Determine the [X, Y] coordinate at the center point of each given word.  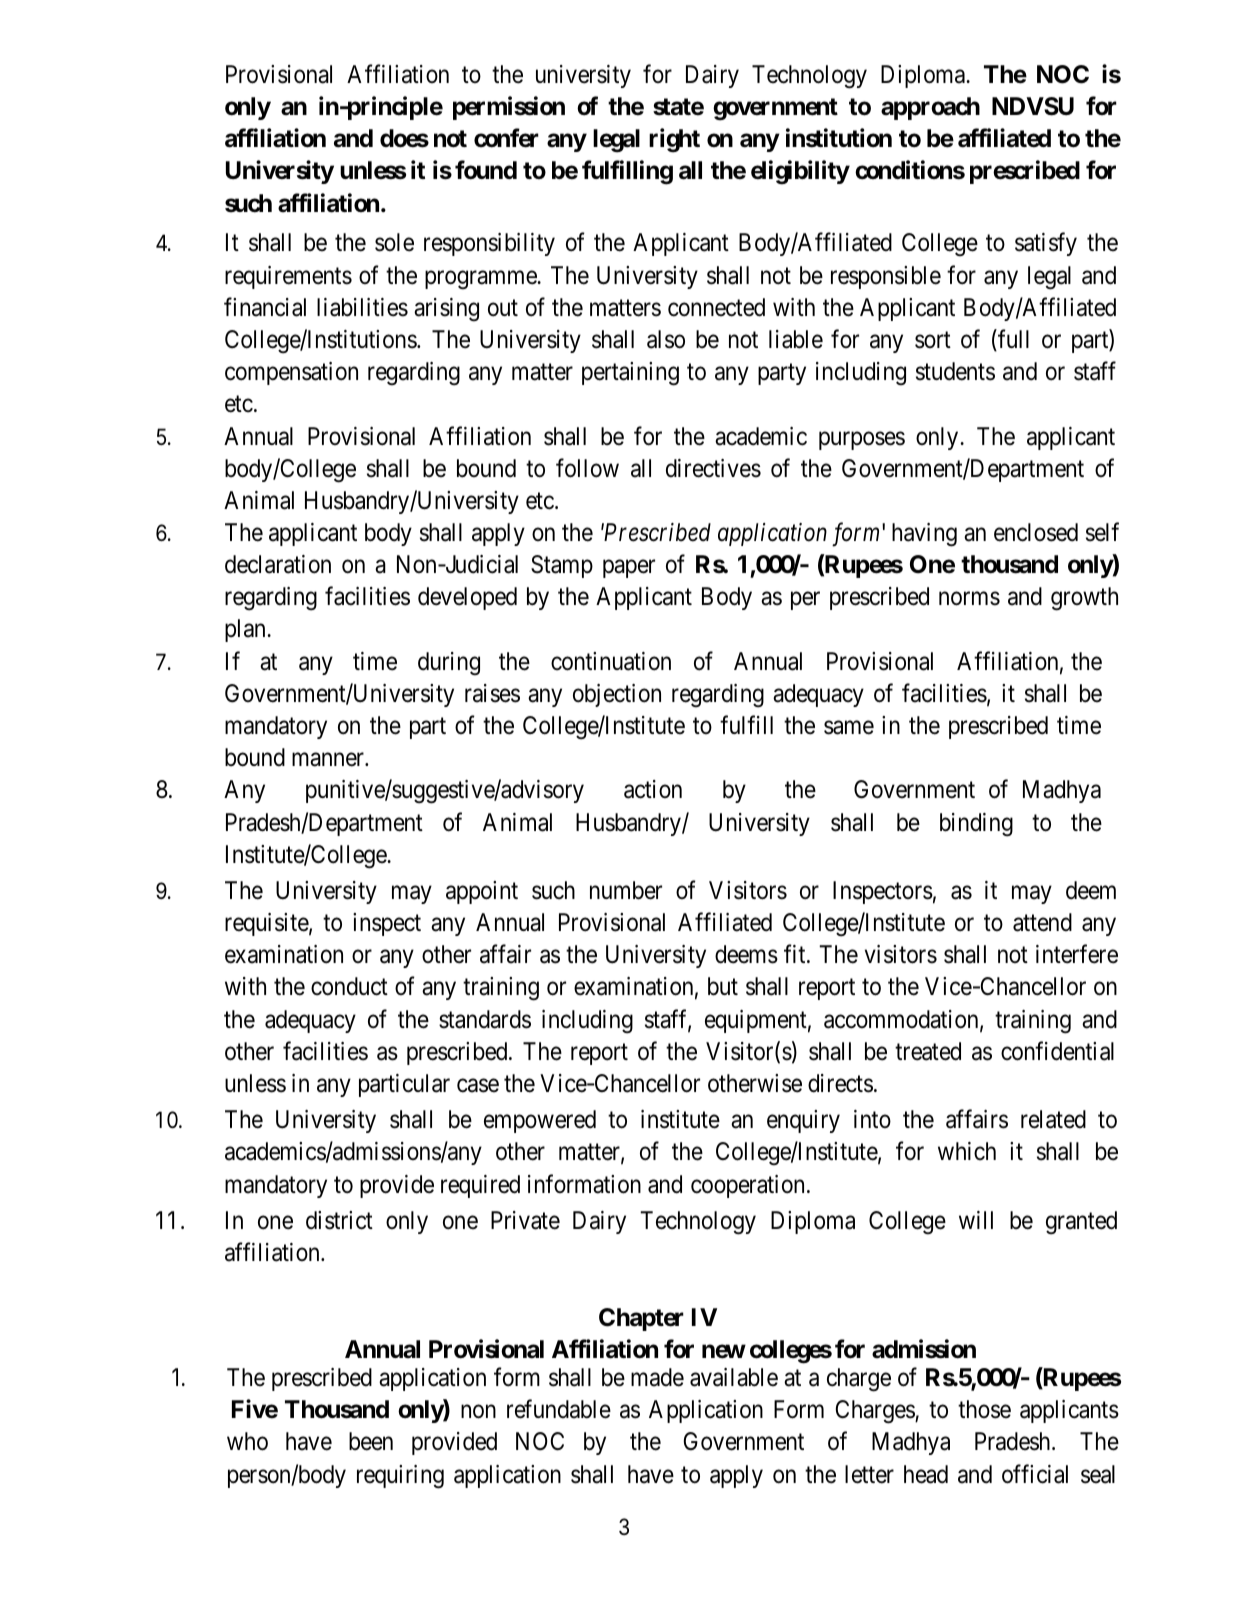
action [653, 789]
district [339, 1220]
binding [976, 825]
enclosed [1036, 532]
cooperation [747, 1186]
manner [329, 760]
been [371, 1441]
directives [713, 468]
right [674, 140]
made [657, 1377]
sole [394, 242]
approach [930, 108]
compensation [291, 373]
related [1053, 1119]
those [984, 1409]
